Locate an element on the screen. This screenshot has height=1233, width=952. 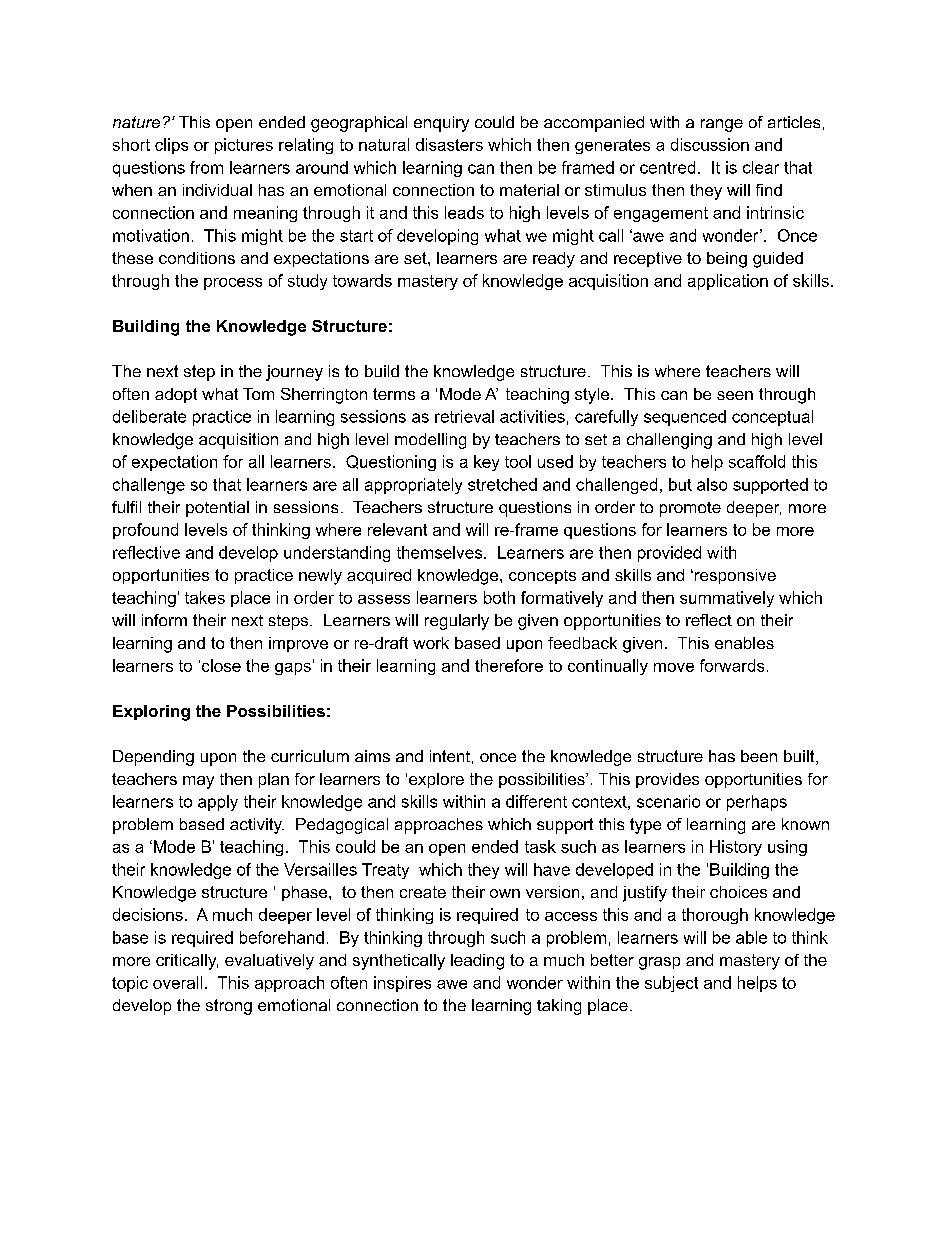
sequenced is located at coordinates (685, 418).
